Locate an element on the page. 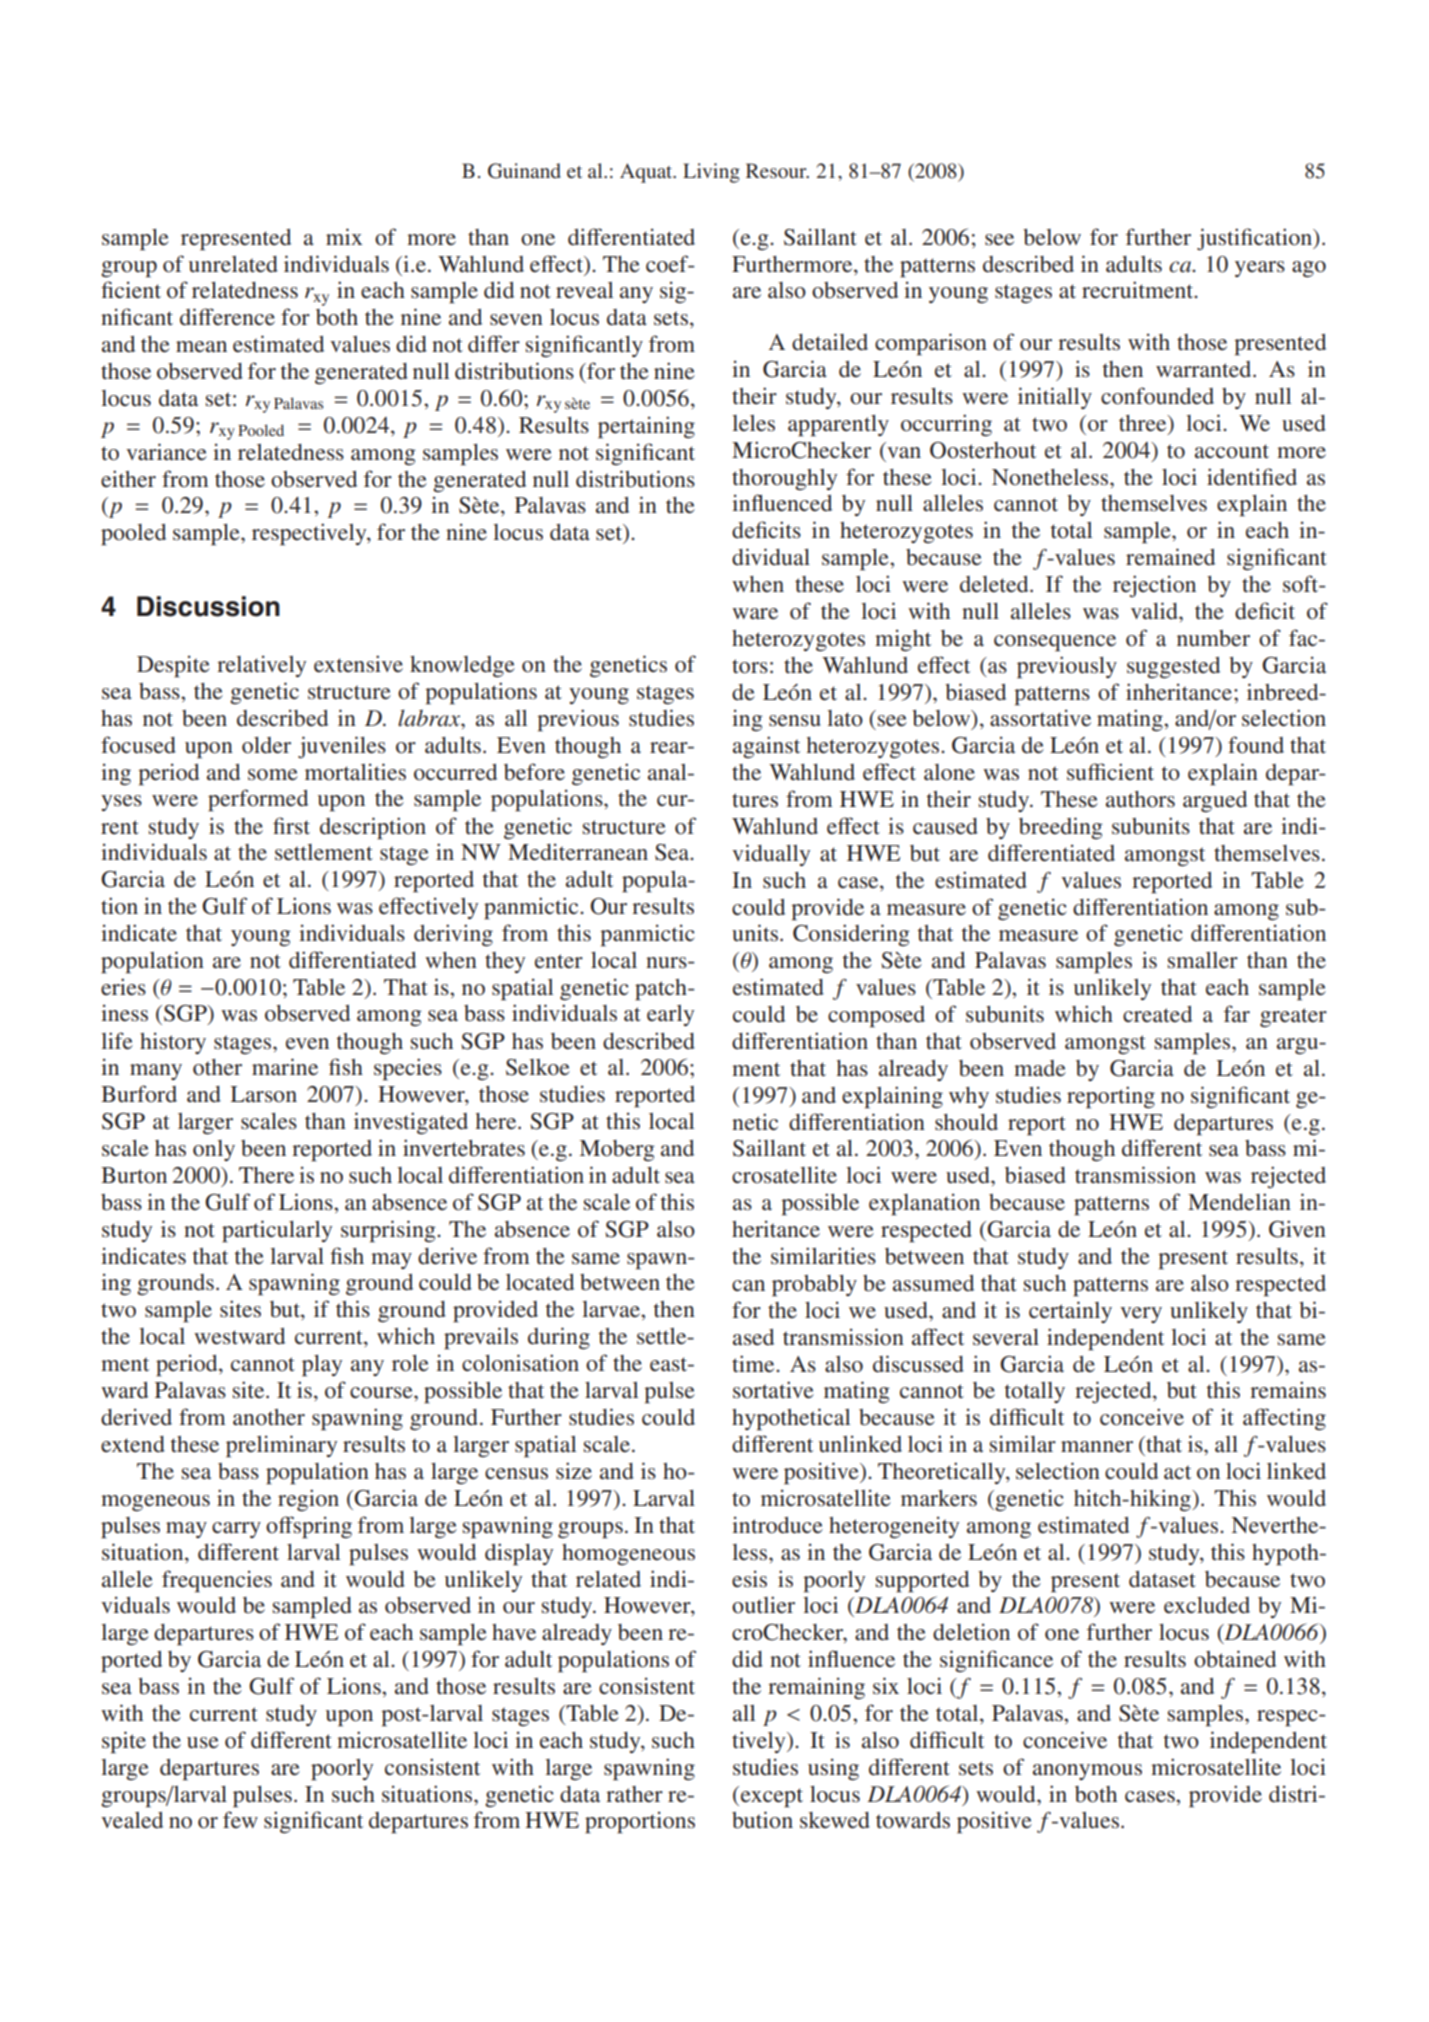 This image has height=2022, width=1429. except is located at coordinates (772, 1798).
